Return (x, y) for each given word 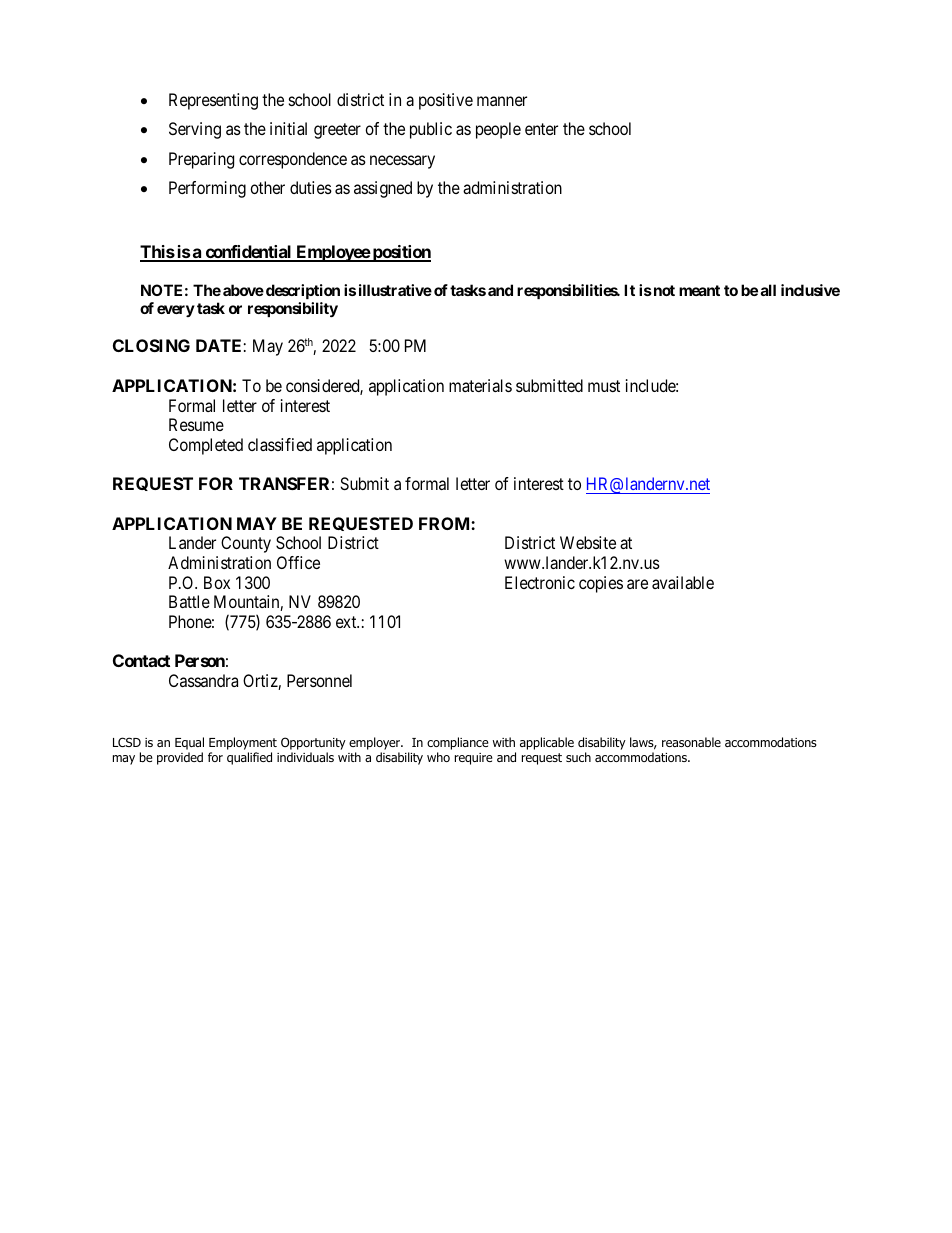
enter (541, 129)
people (498, 130)
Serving (195, 130)
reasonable (691, 742)
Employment (243, 743)
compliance (458, 743)
